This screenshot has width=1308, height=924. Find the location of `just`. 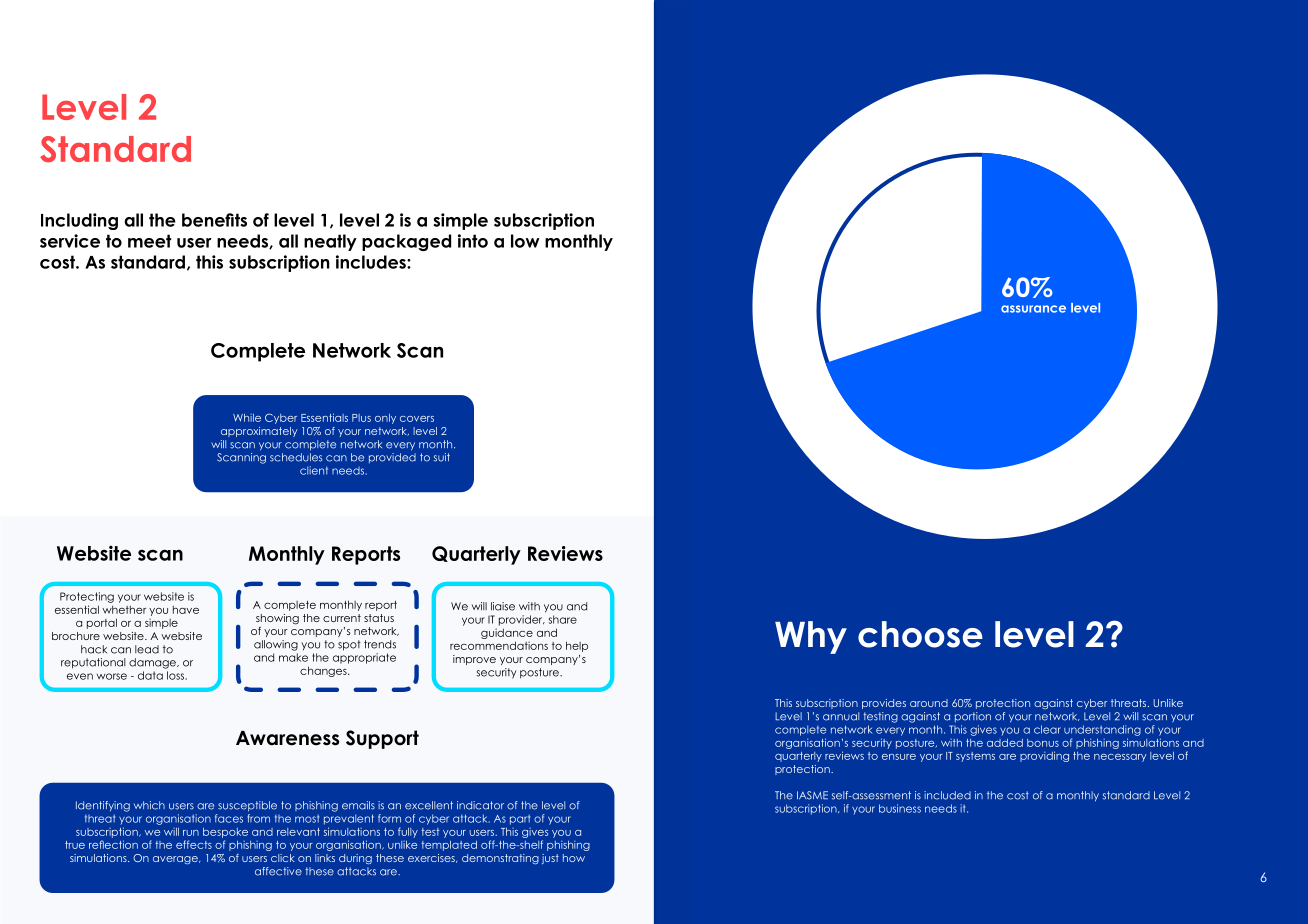

just is located at coordinates (550, 859).
